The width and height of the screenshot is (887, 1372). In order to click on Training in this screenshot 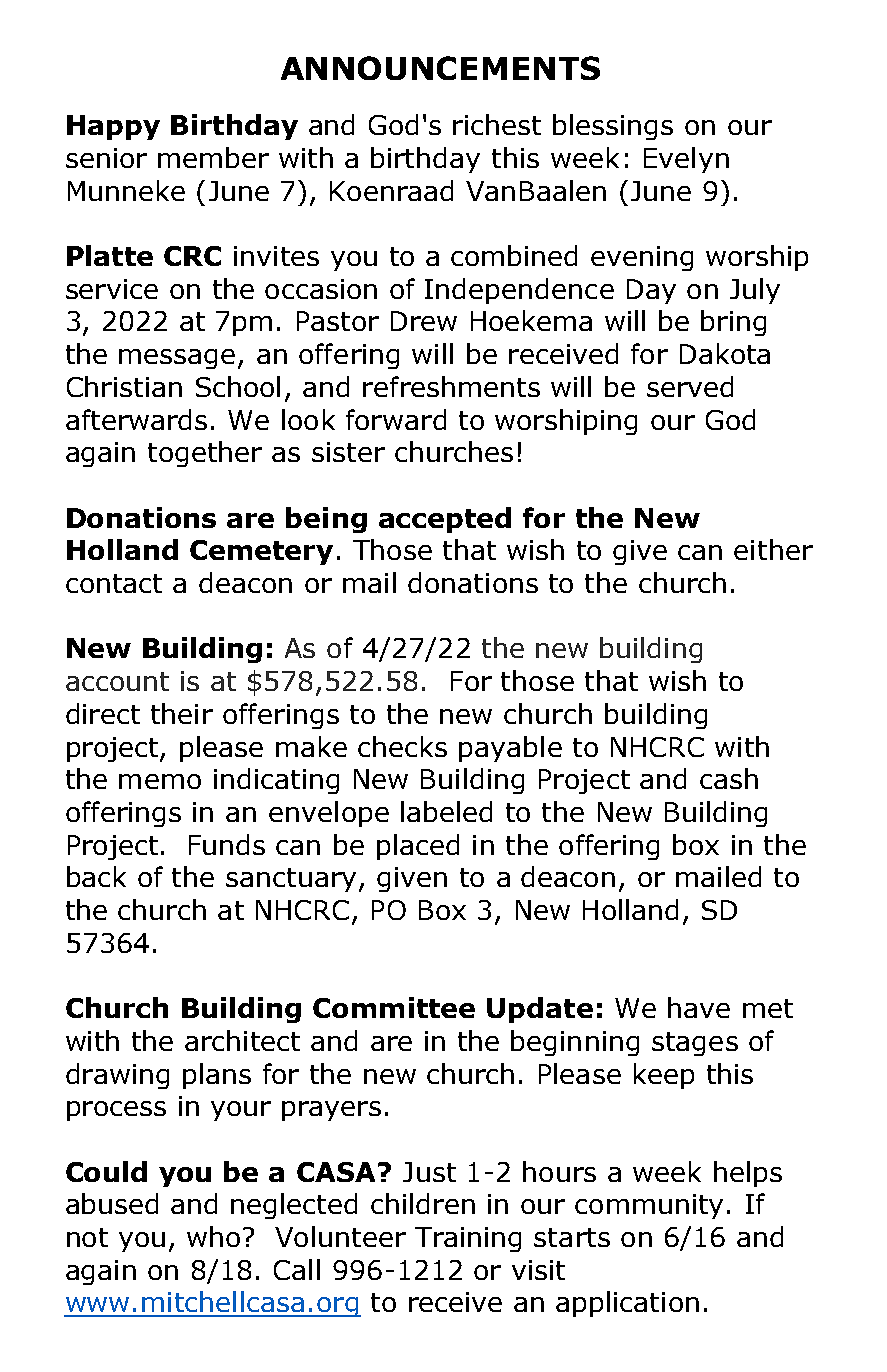, I will do `click(468, 1239)`.
